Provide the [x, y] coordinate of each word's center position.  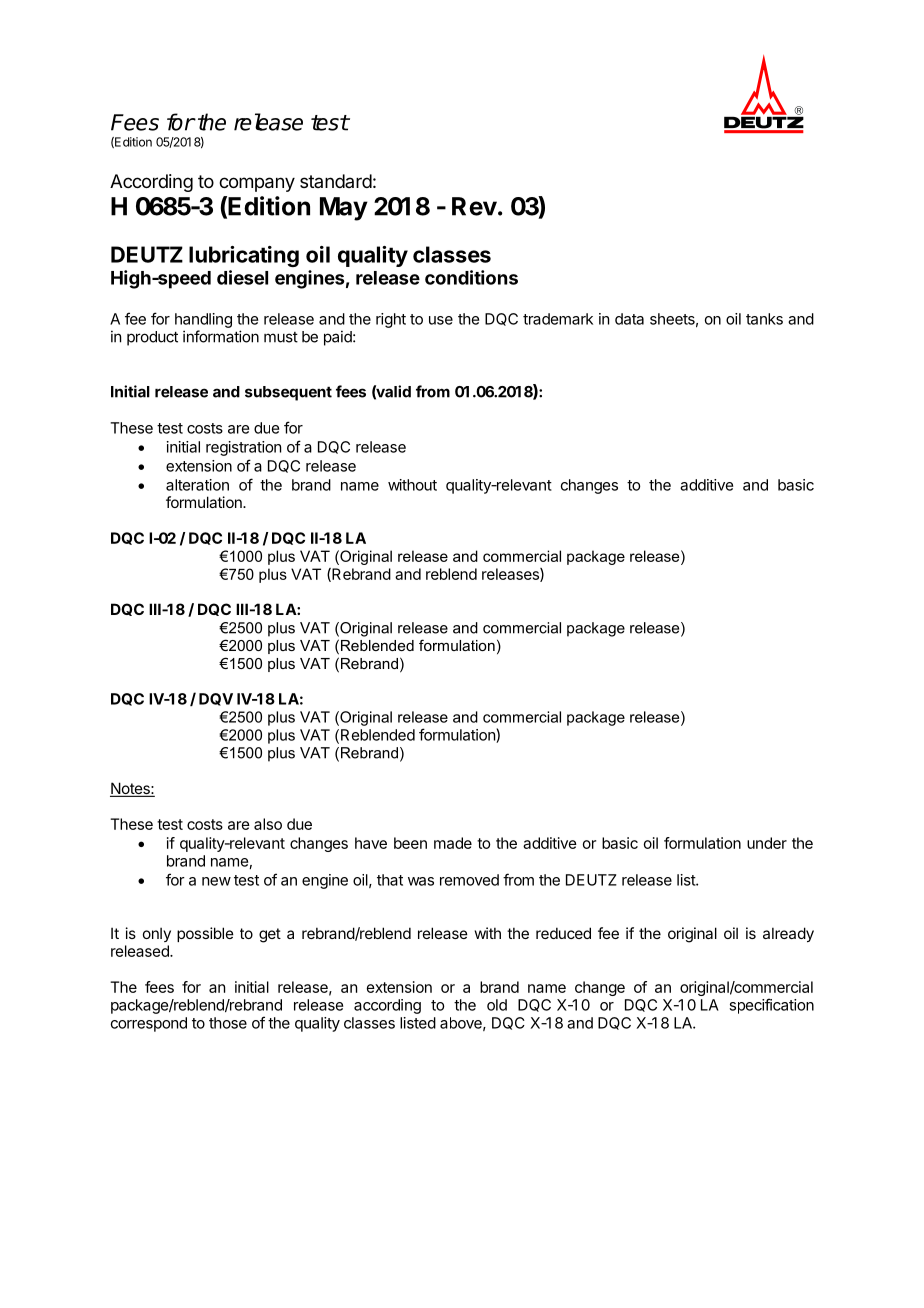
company [257, 184]
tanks [764, 319]
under [767, 843]
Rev [475, 206]
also [268, 824]
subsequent [288, 393]
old [497, 1005]
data [629, 319]
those [228, 1023]
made [453, 843]
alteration [197, 485]
